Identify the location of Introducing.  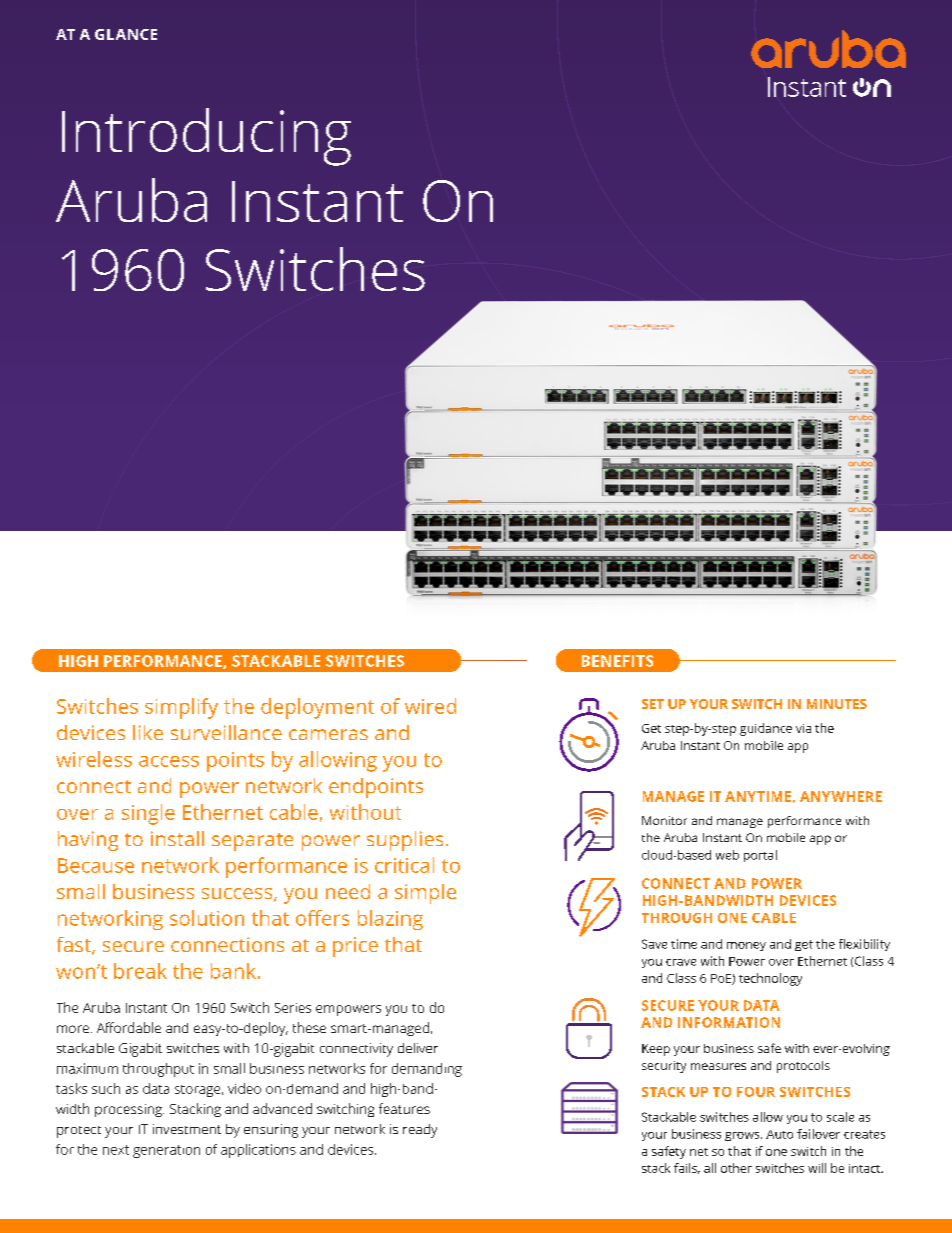
(206, 137).
